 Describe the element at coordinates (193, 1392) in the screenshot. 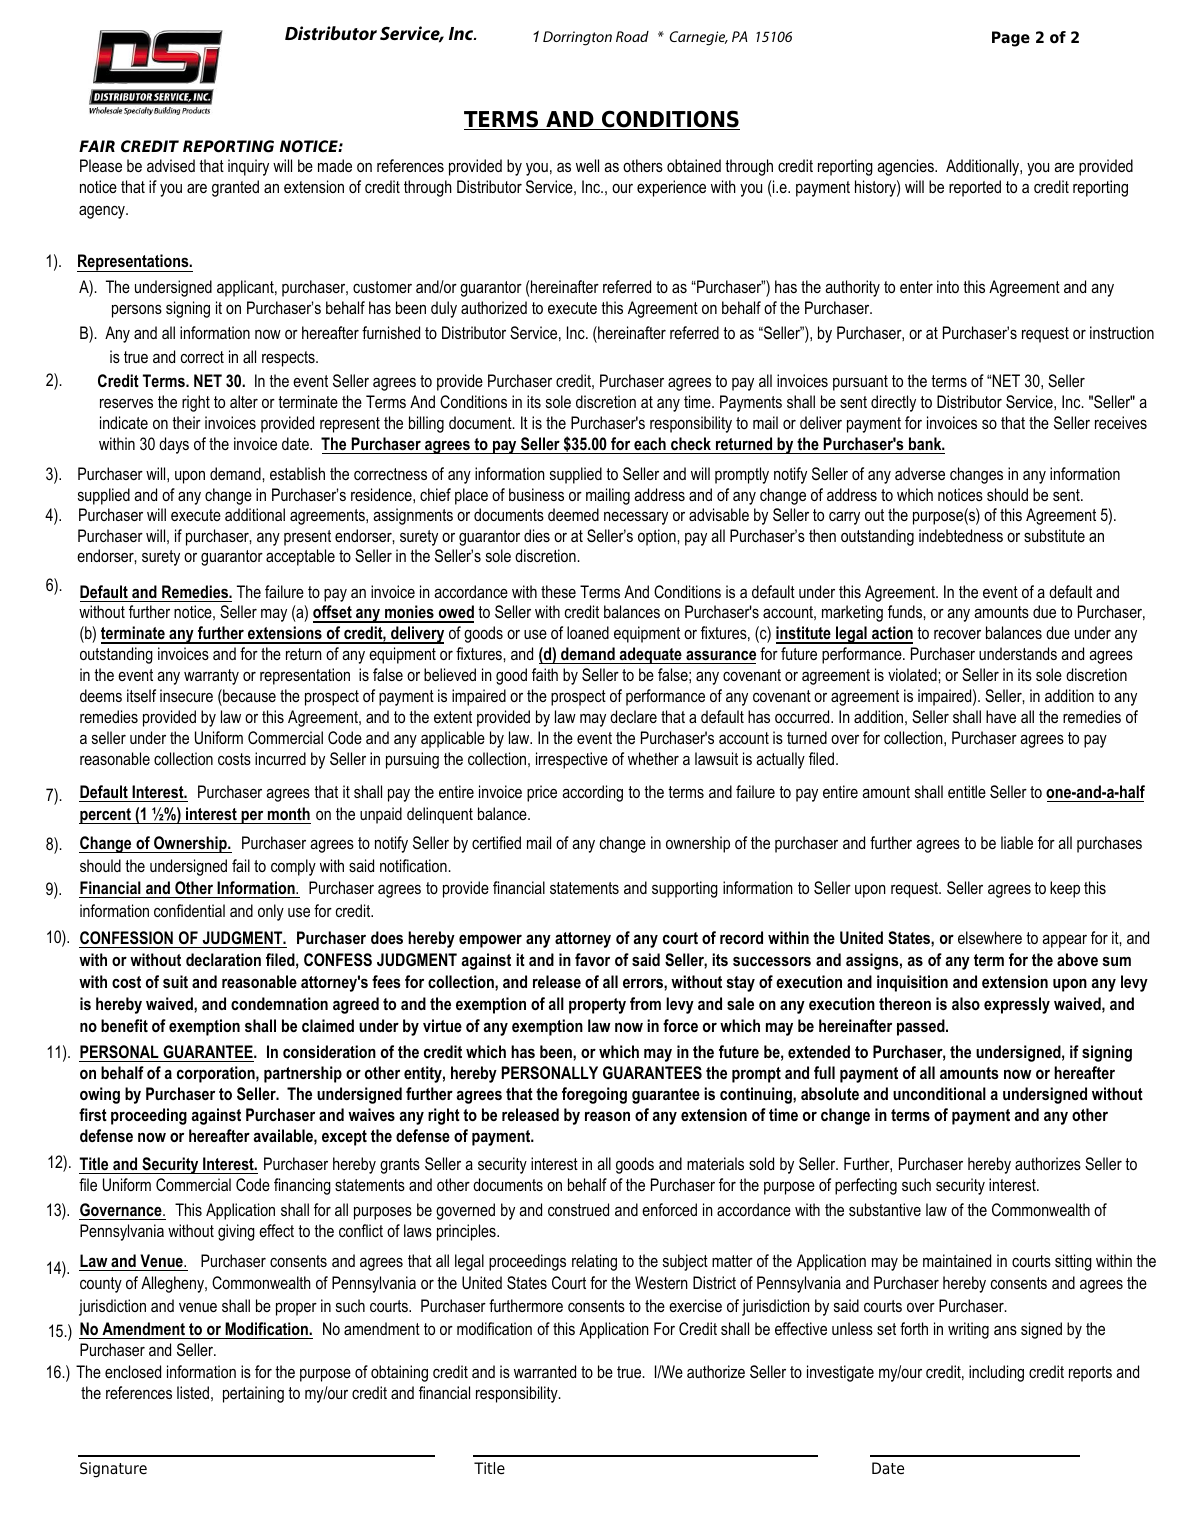

I see `listed` at that location.
